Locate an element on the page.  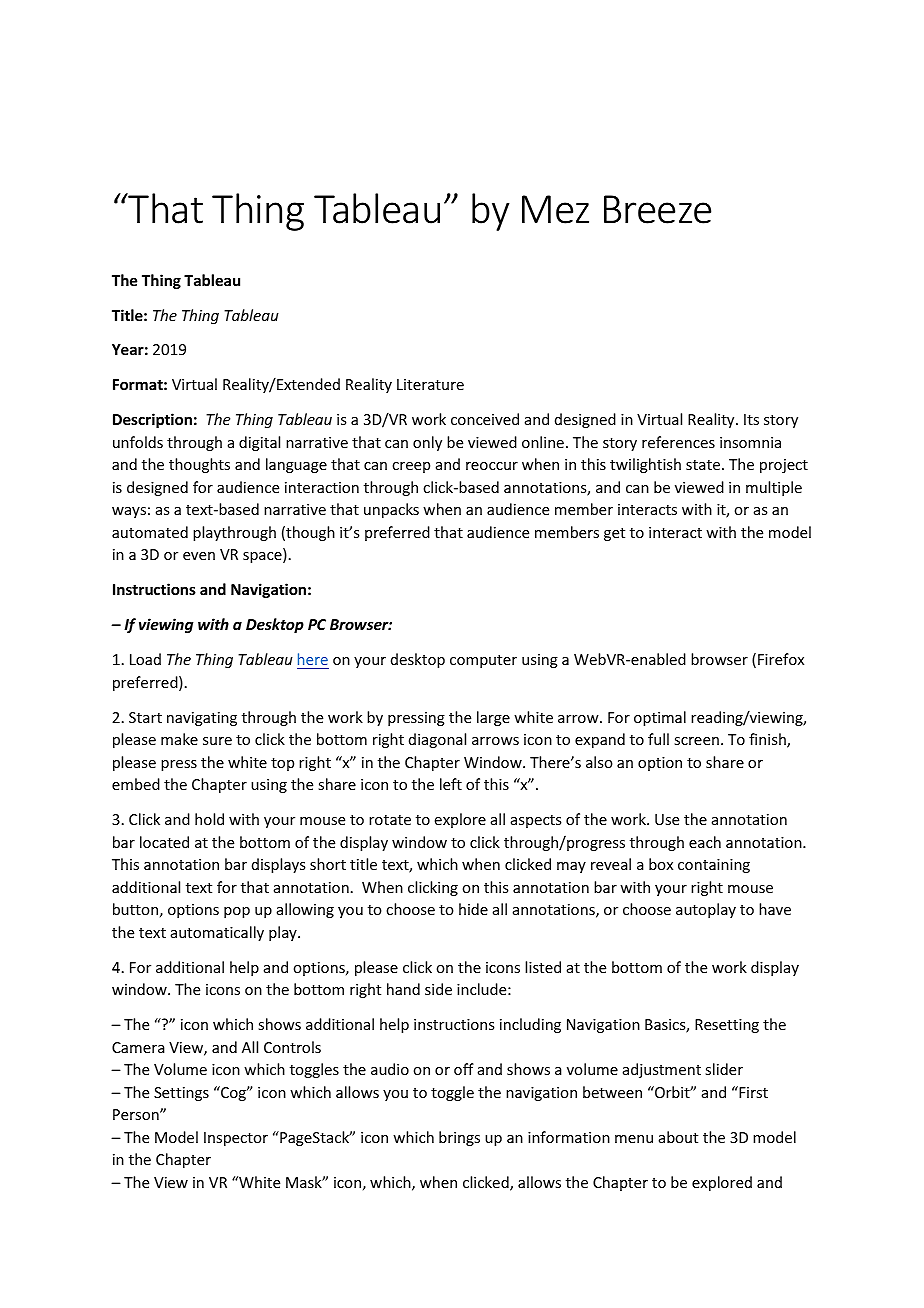
Its is located at coordinates (751, 419).
